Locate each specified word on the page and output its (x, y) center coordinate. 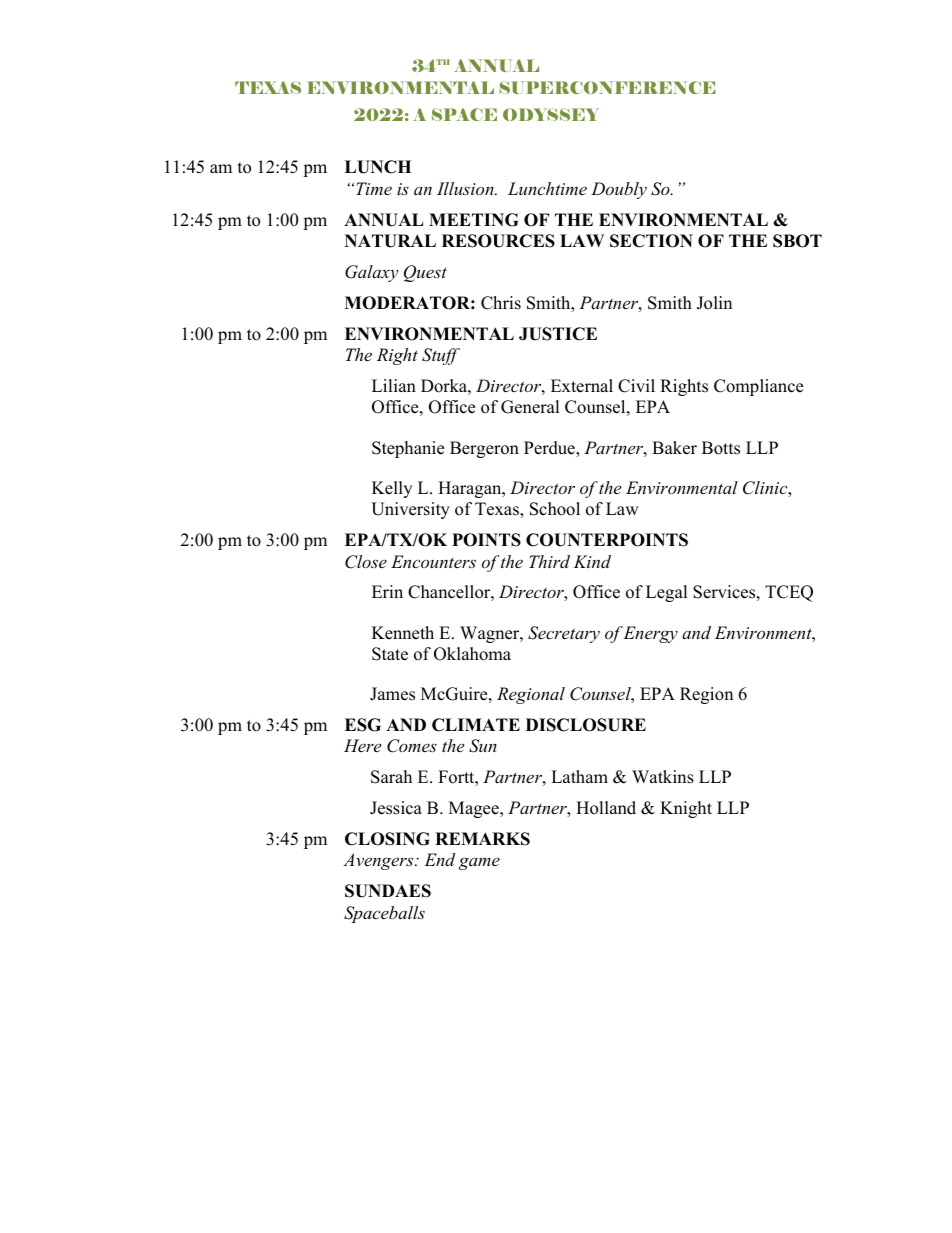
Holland (606, 808)
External (582, 386)
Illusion (466, 188)
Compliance (758, 387)
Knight (686, 809)
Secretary (564, 634)
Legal (667, 593)
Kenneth (403, 633)
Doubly (619, 190)
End (439, 859)
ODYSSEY (551, 114)
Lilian (394, 385)
